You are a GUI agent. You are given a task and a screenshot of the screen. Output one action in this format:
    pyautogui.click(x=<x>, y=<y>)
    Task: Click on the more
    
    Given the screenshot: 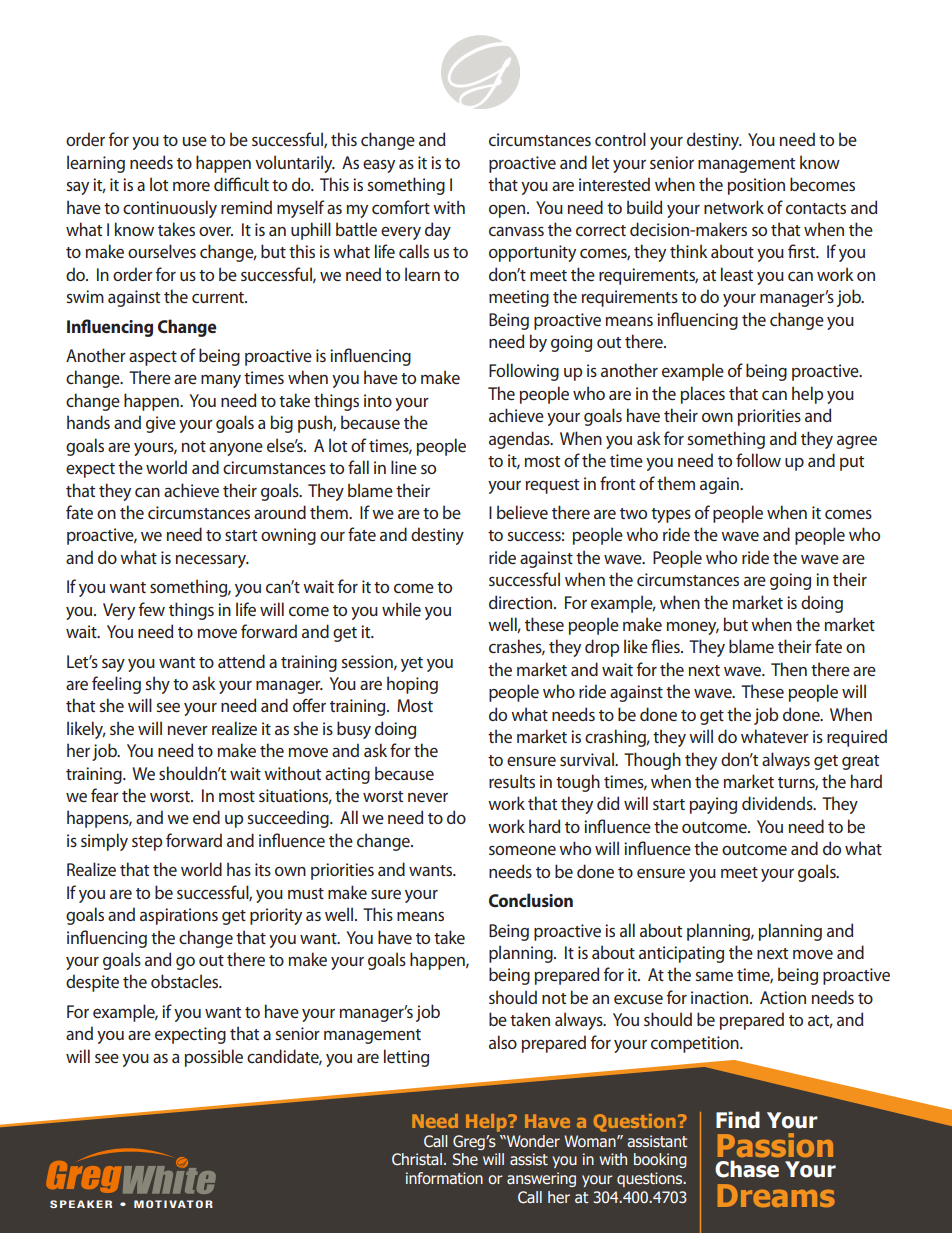 What is the action you would take?
    pyautogui.click(x=191, y=186)
